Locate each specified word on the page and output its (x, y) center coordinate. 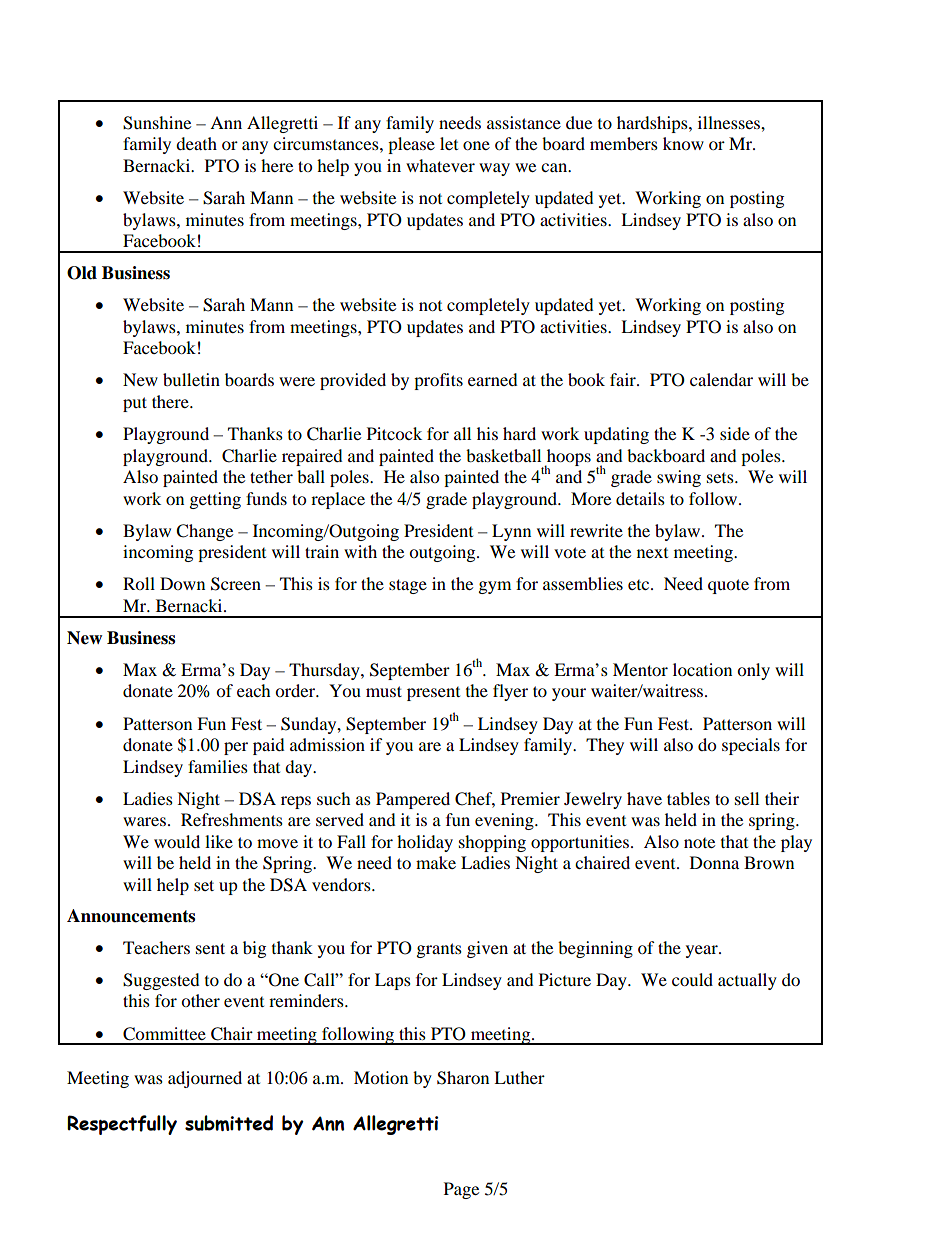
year (703, 951)
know (683, 143)
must (384, 691)
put (135, 404)
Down (182, 583)
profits (438, 381)
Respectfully (122, 1125)
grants (439, 950)
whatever (440, 165)
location (702, 669)
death (196, 143)
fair (624, 379)
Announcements (131, 916)
